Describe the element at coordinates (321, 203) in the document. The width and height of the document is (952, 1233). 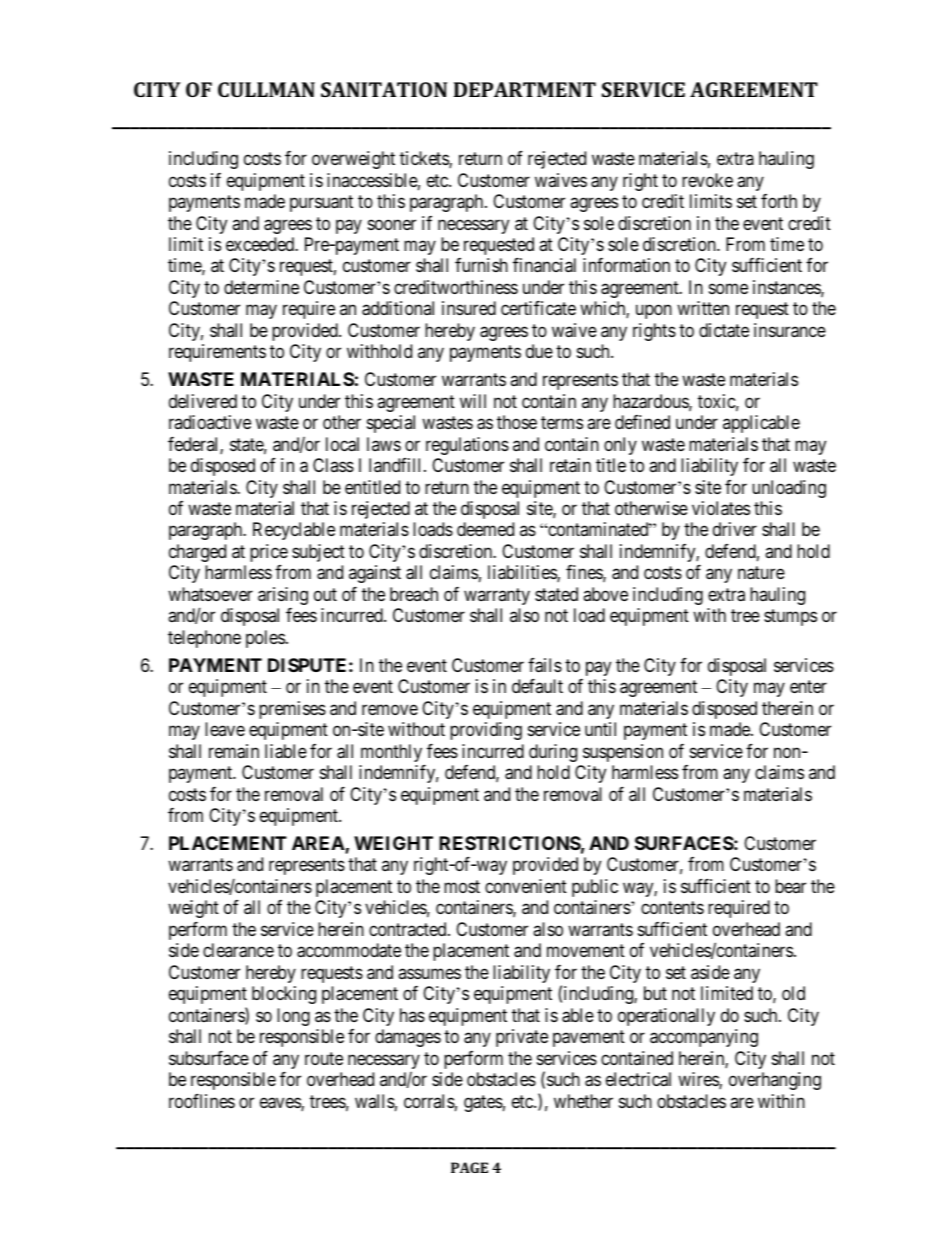
I see `pursuant` at that location.
